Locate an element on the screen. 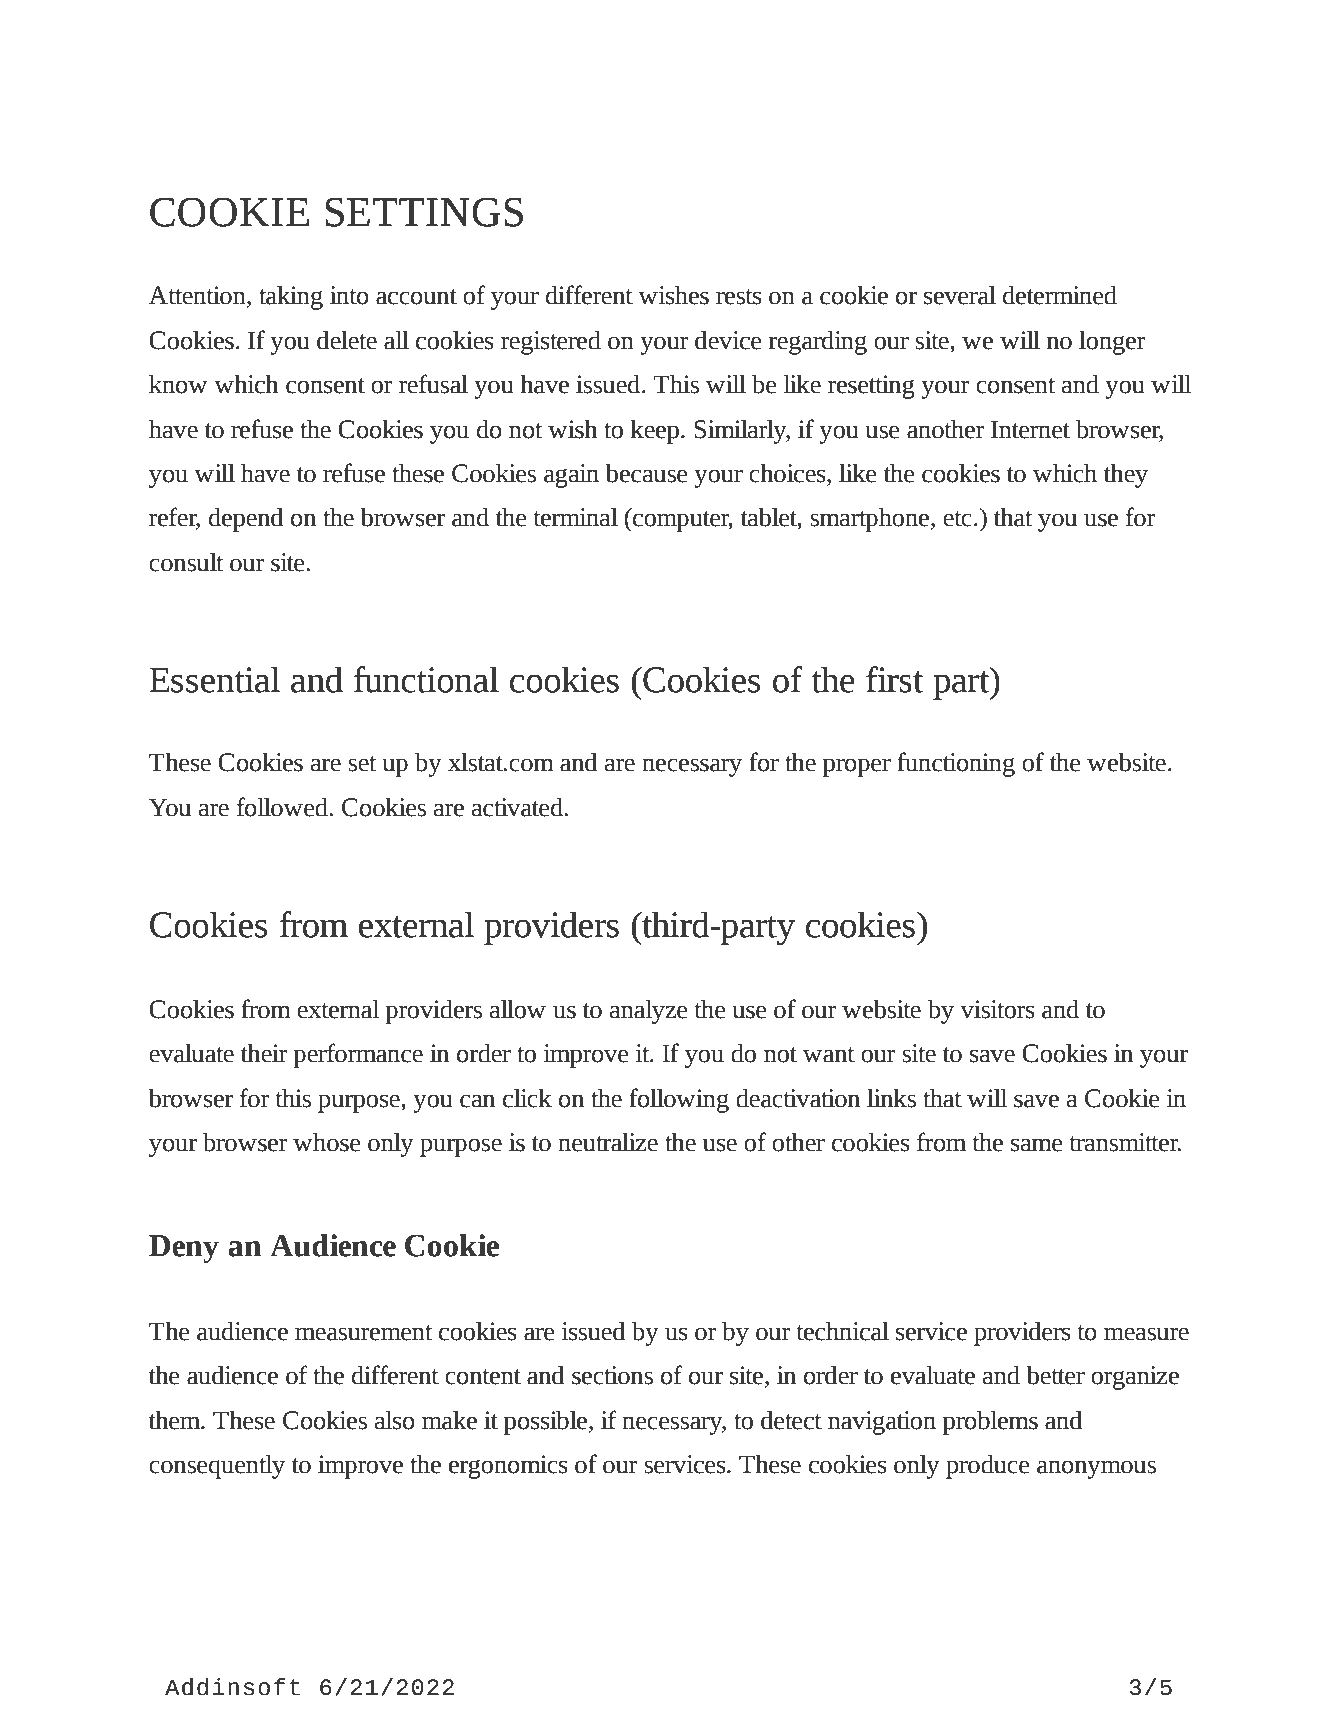  taking is located at coordinates (291, 298).
